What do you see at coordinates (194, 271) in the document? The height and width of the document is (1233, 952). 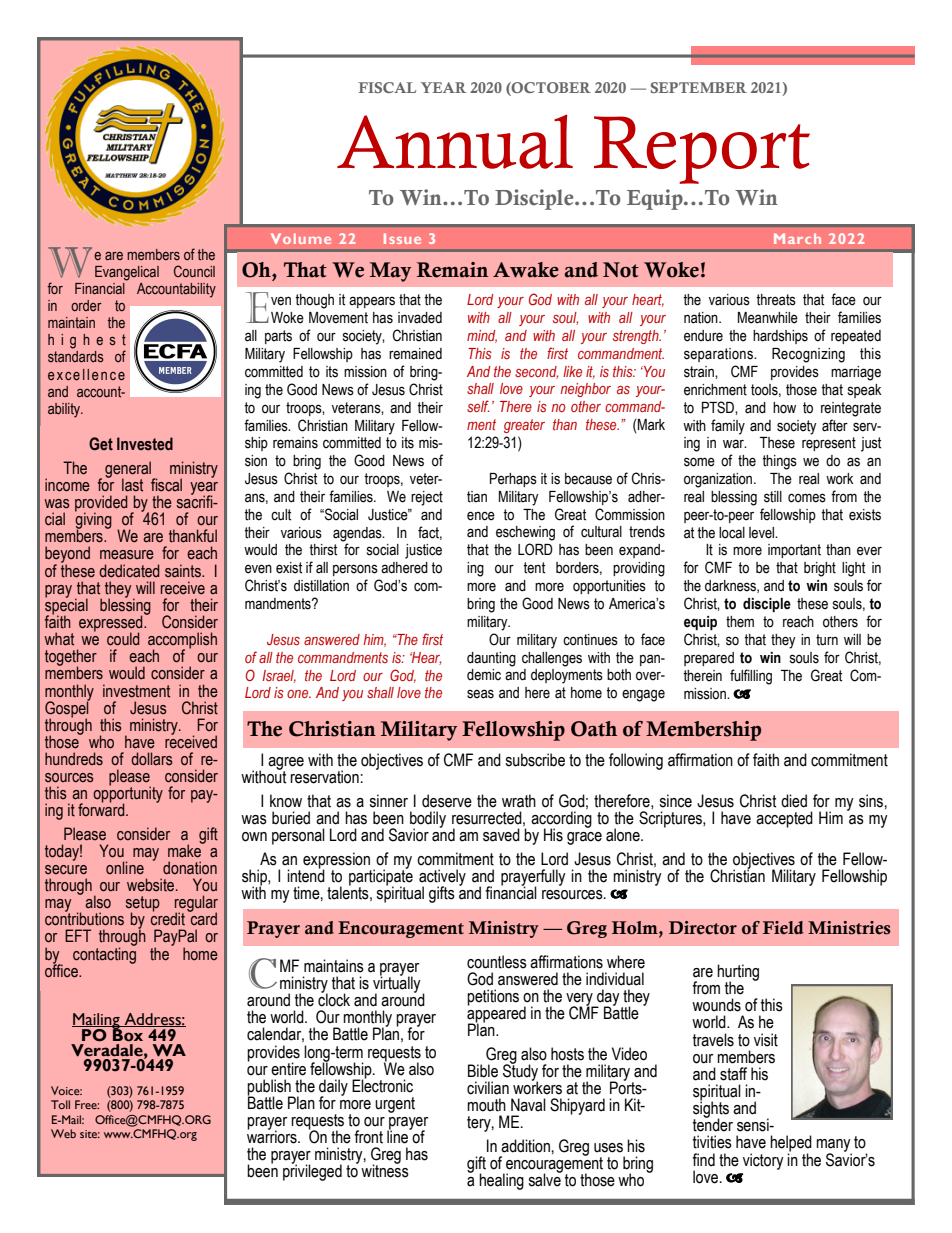 I see `Council` at bounding box center [194, 271].
